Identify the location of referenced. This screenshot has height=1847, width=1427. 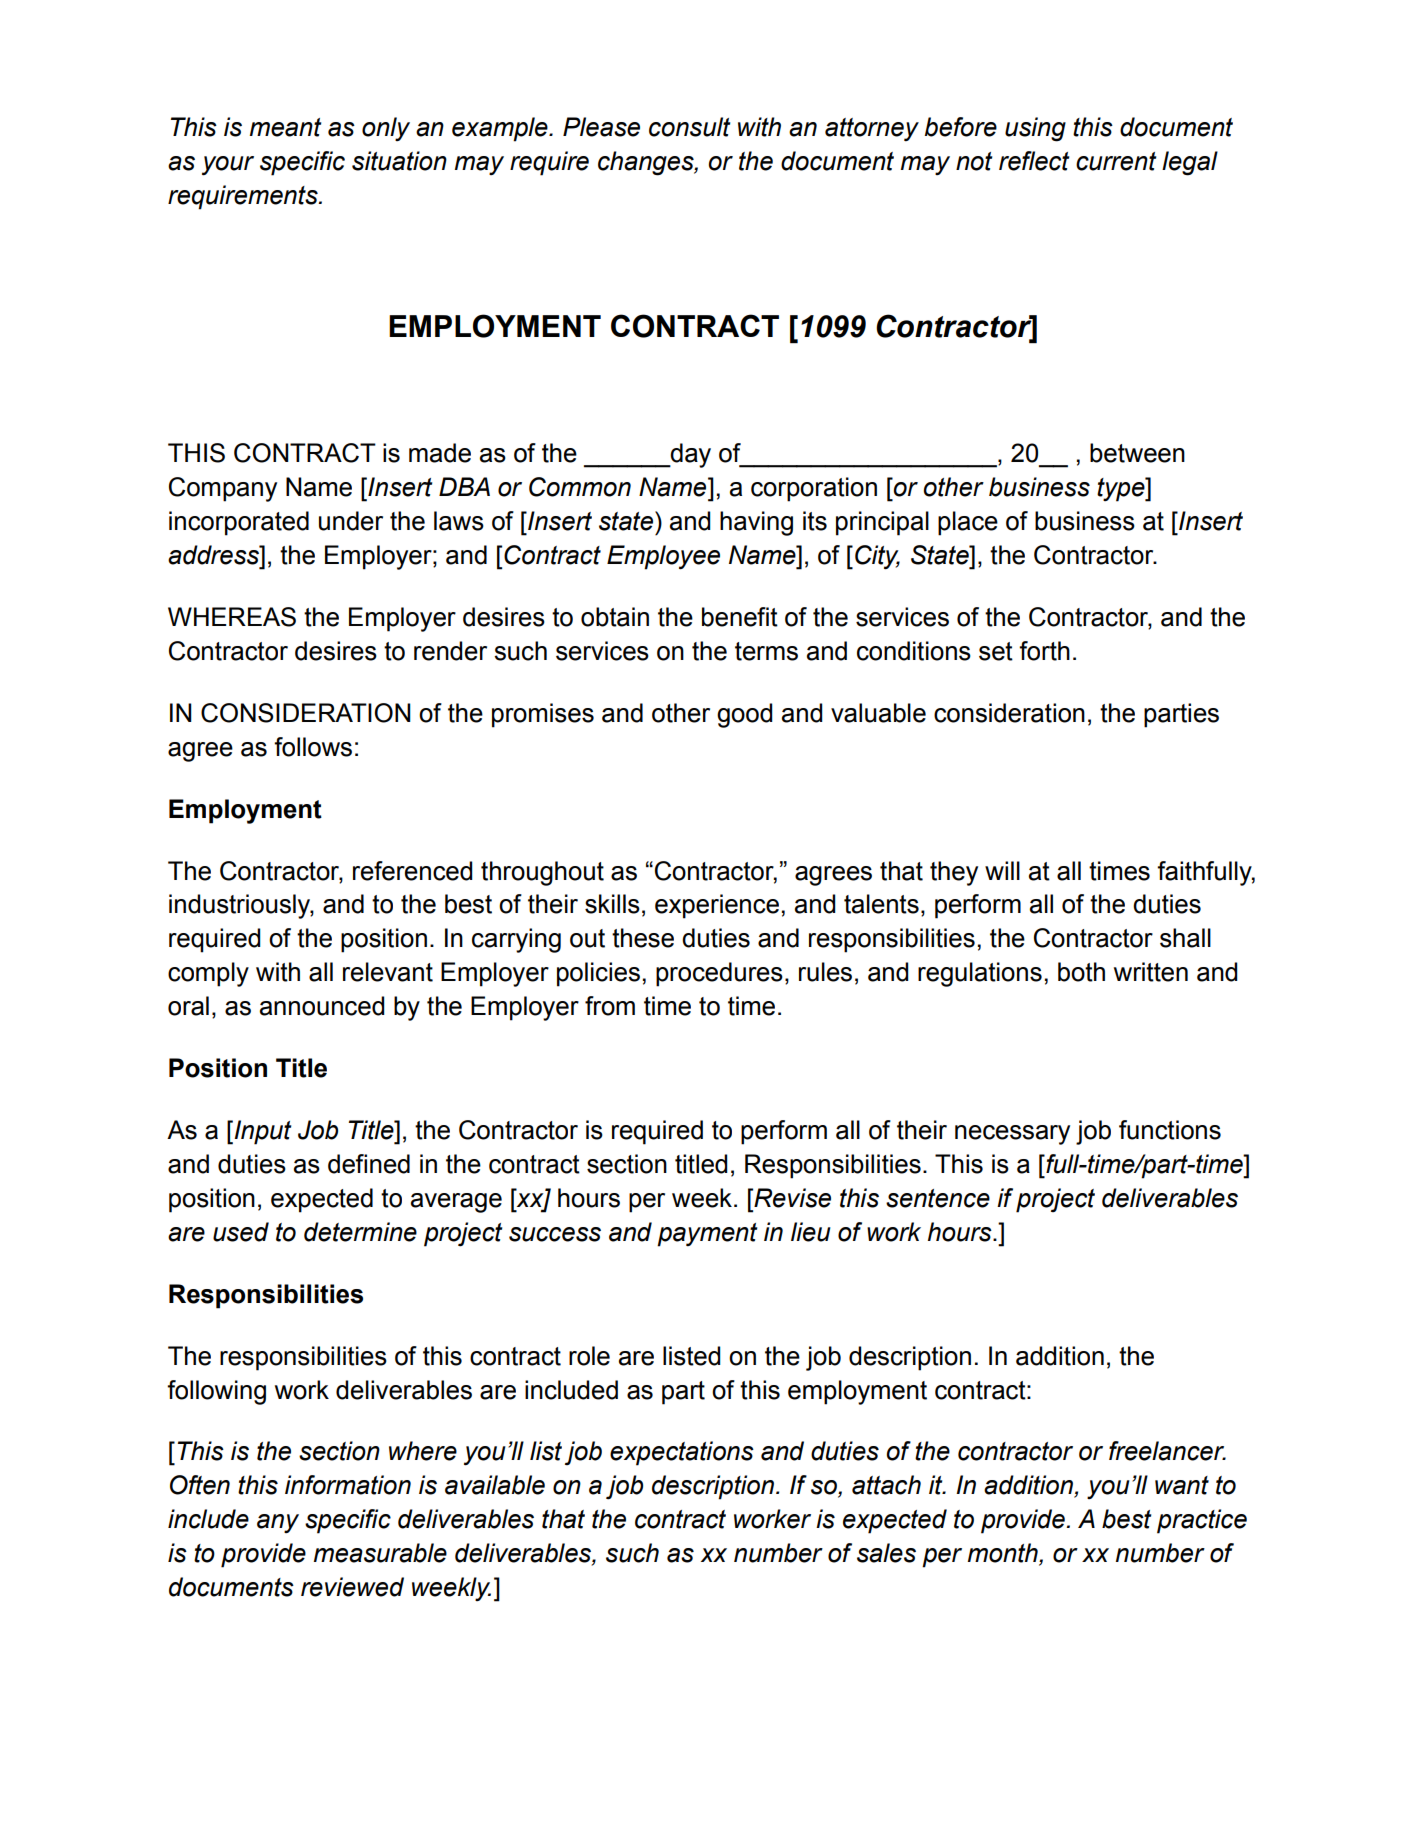
(412, 871).
